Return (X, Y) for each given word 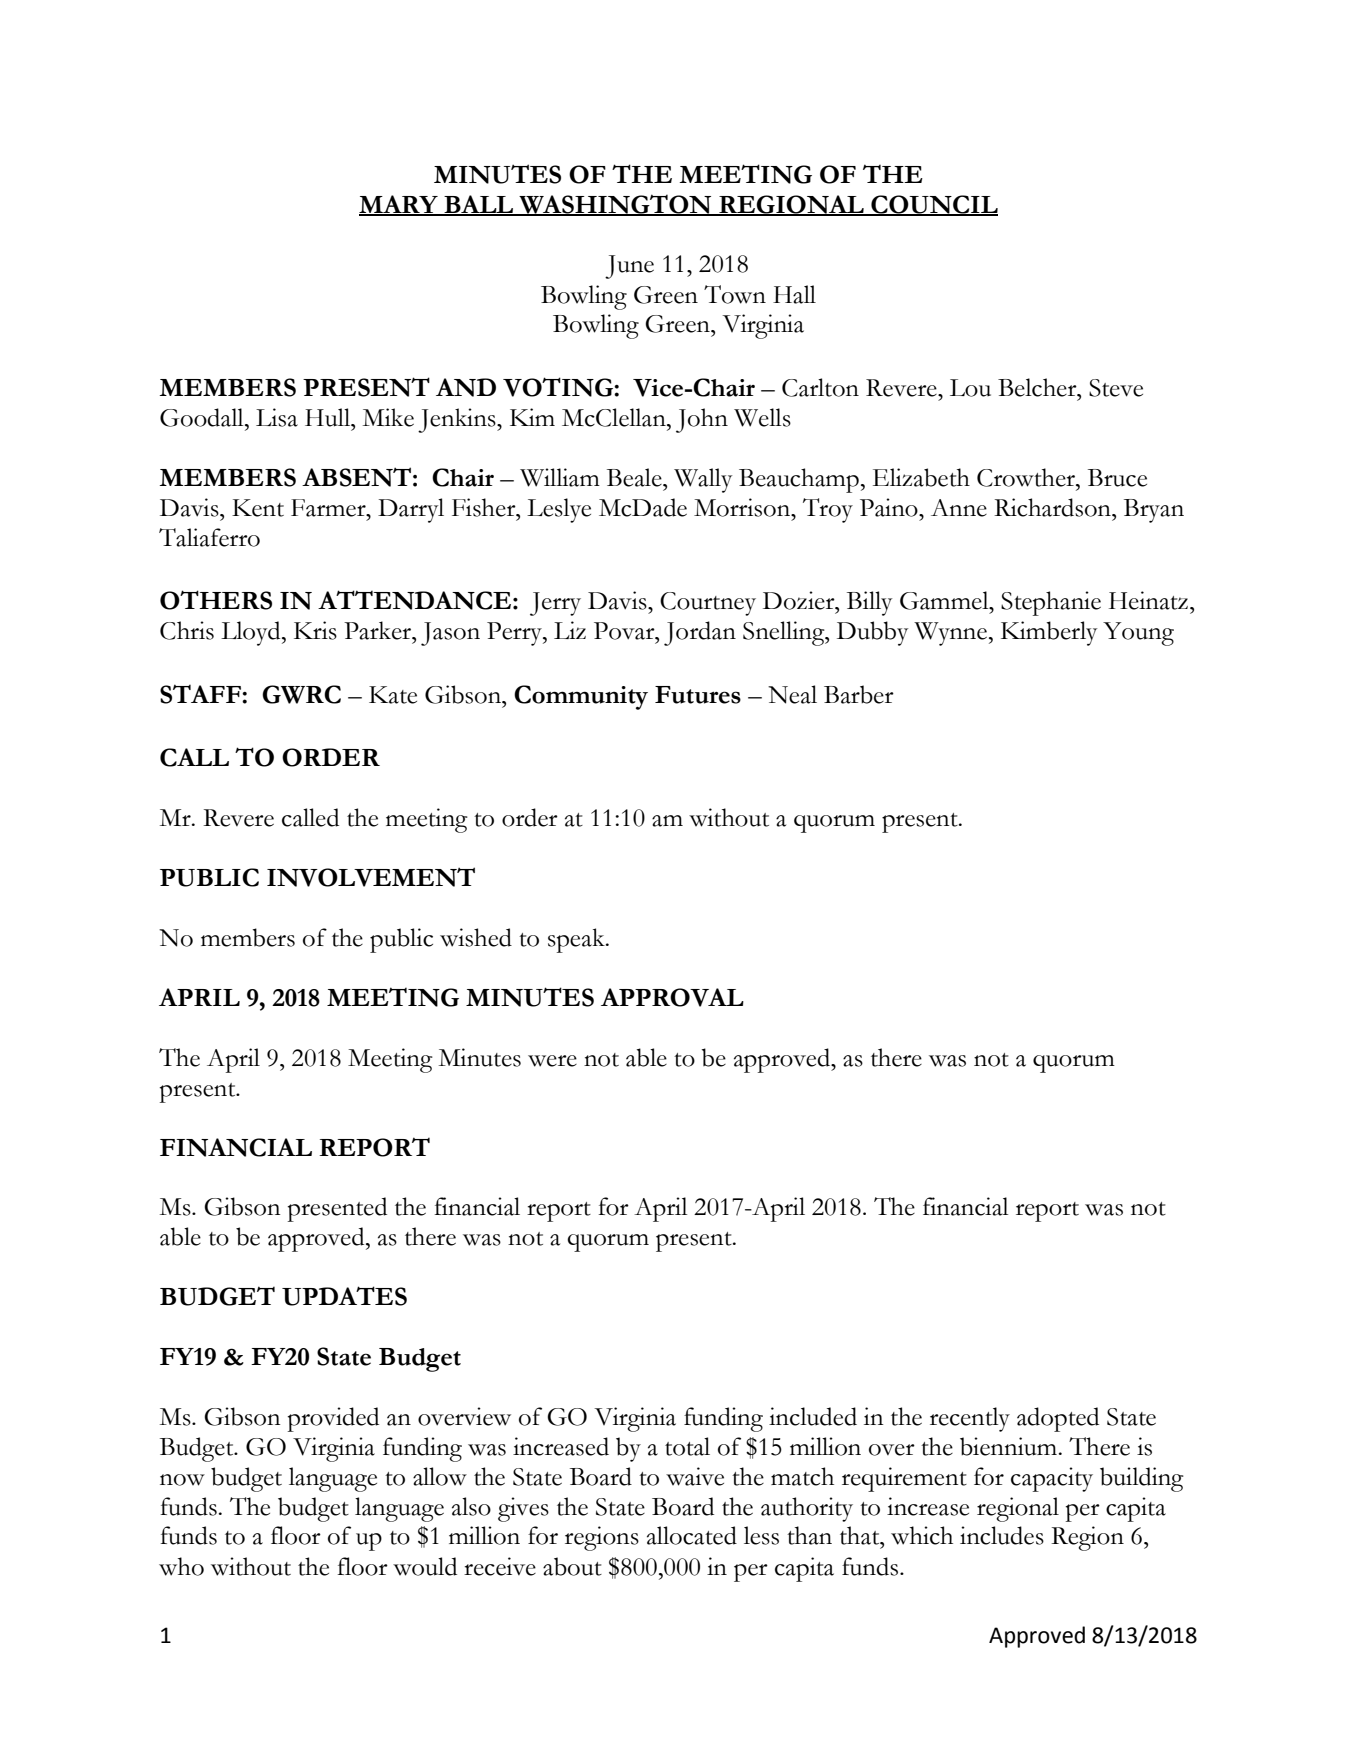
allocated (692, 1535)
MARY (399, 205)
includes (1002, 1535)
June (629, 267)
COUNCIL (933, 205)
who (181, 1566)
